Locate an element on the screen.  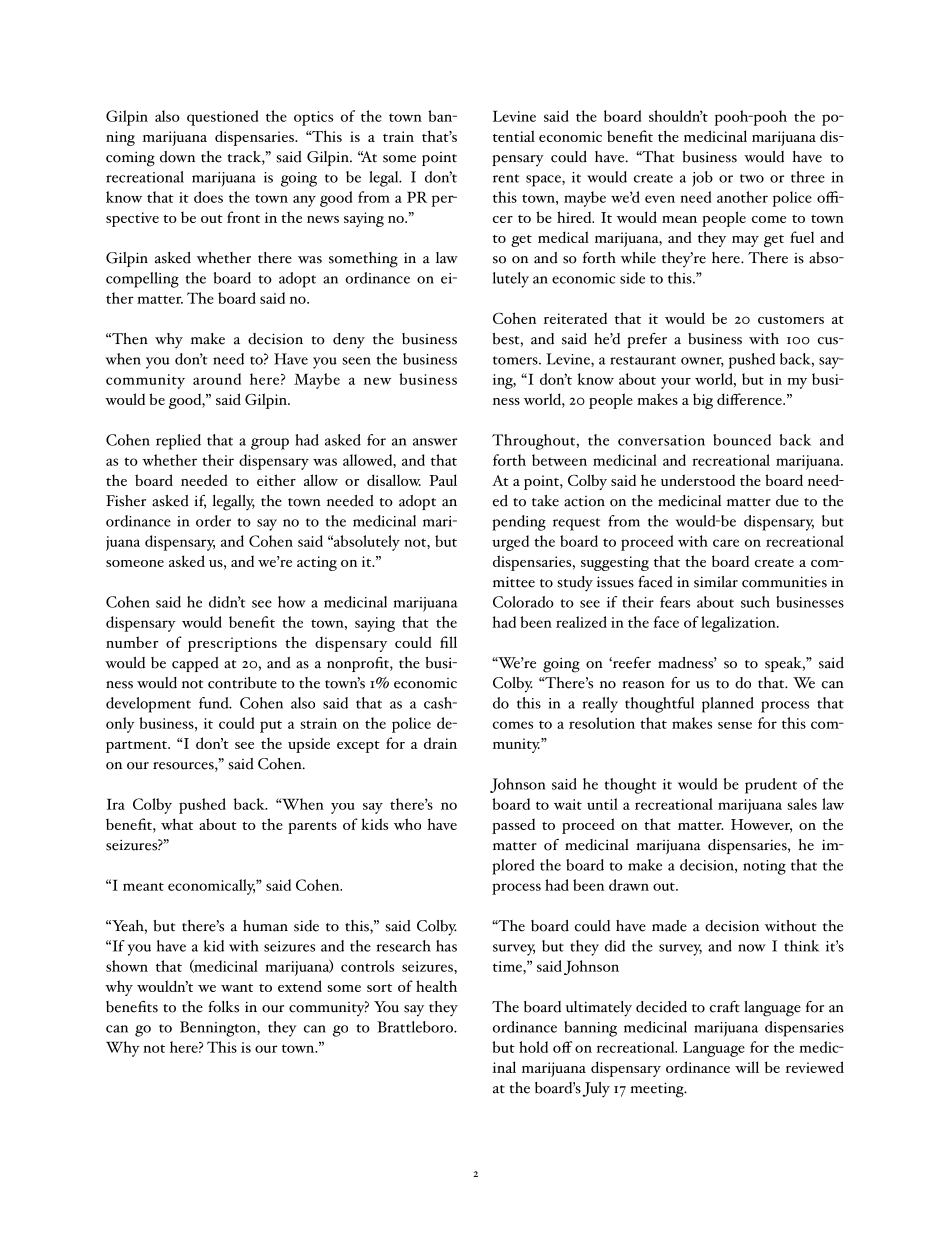
owner is located at coordinates (702, 362).
